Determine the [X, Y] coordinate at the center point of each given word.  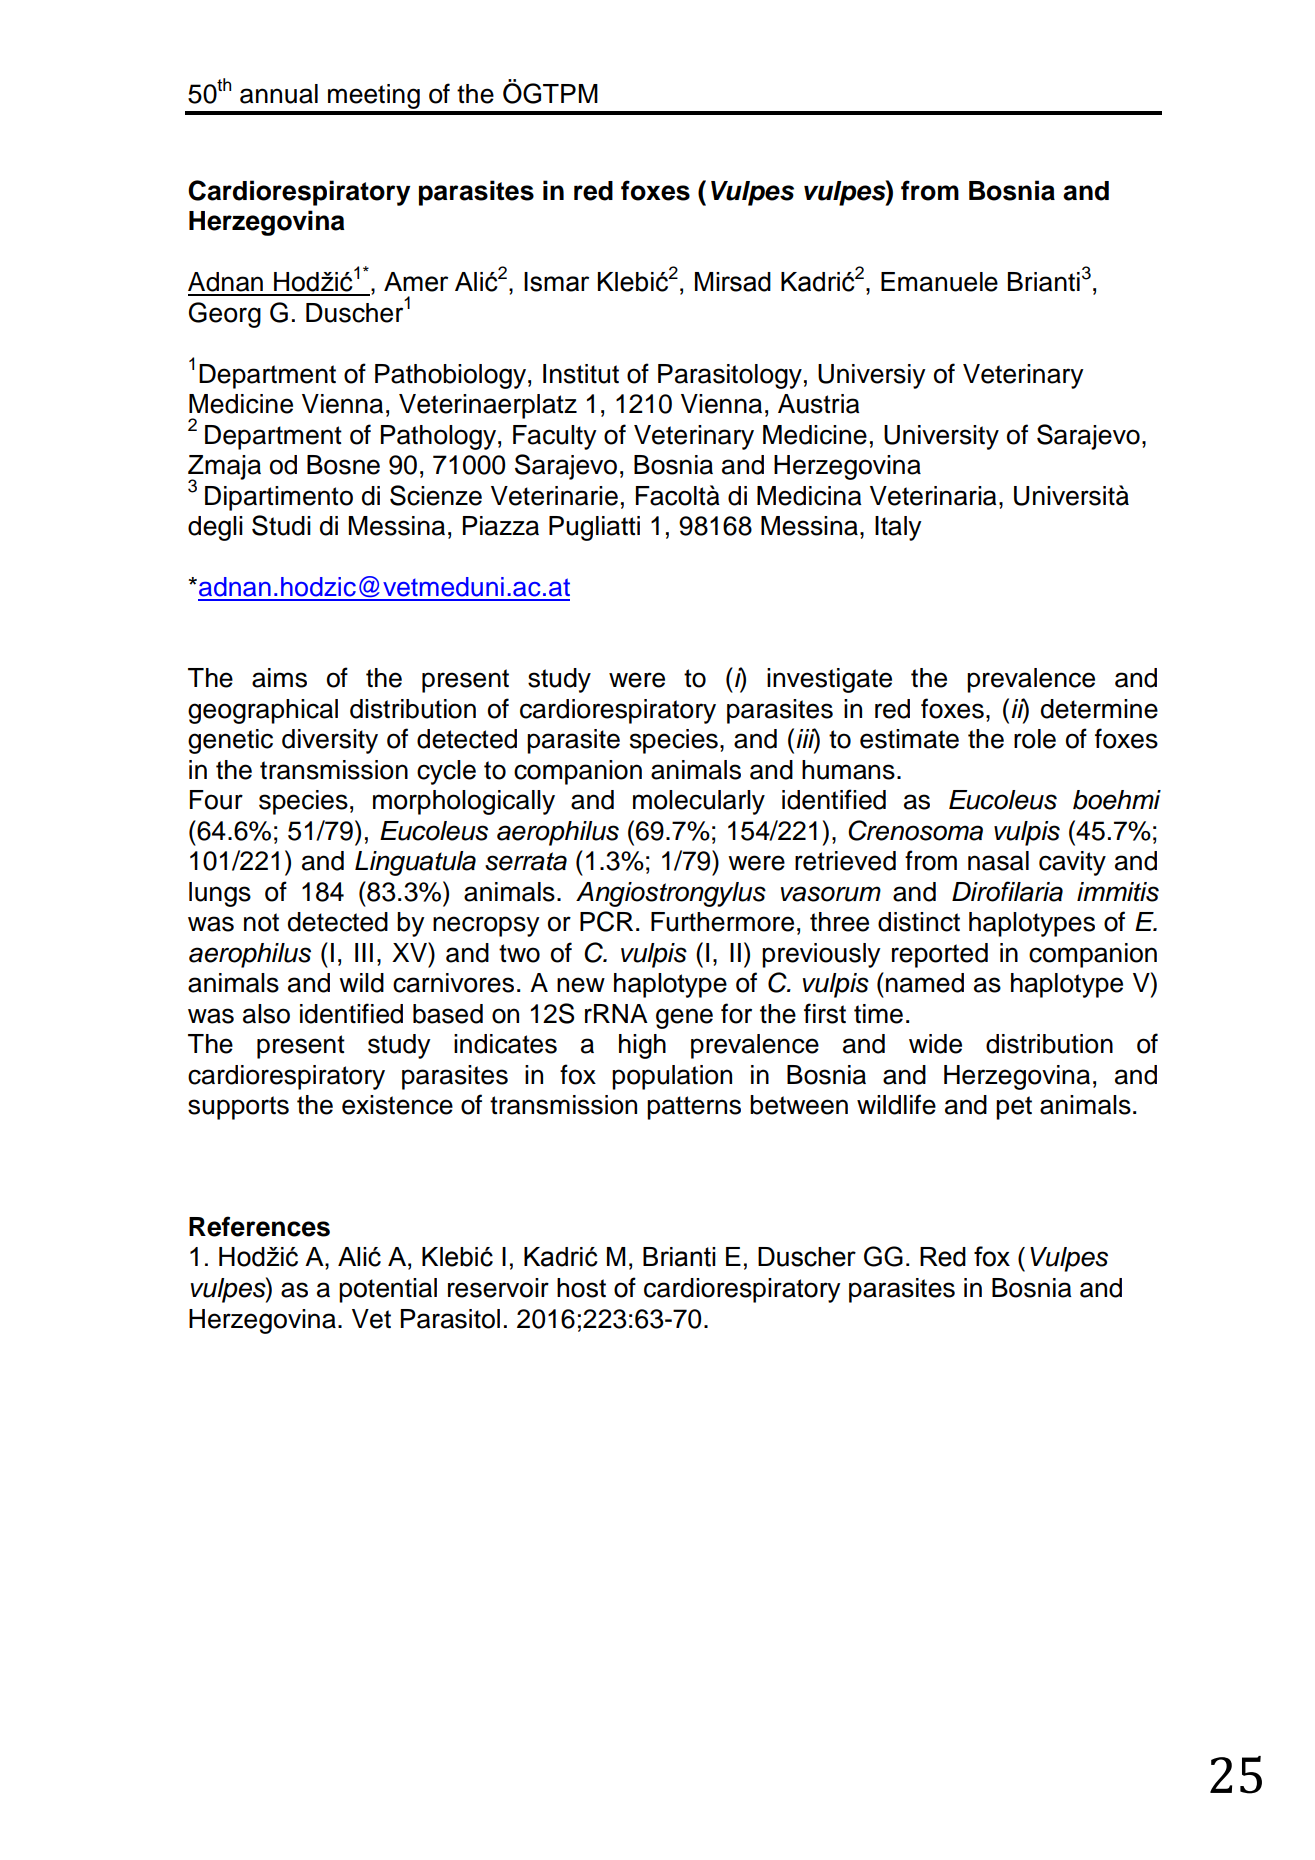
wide [935, 1044]
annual [279, 94]
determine [1099, 709]
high [642, 1046]
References [259, 1226]
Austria [818, 404]
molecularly [699, 802]
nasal [998, 861]
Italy [898, 528]
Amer [416, 282]
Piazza [501, 526]
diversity [330, 741]
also [266, 1014]
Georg [225, 315]
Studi [281, 525]
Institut [581, 374]
